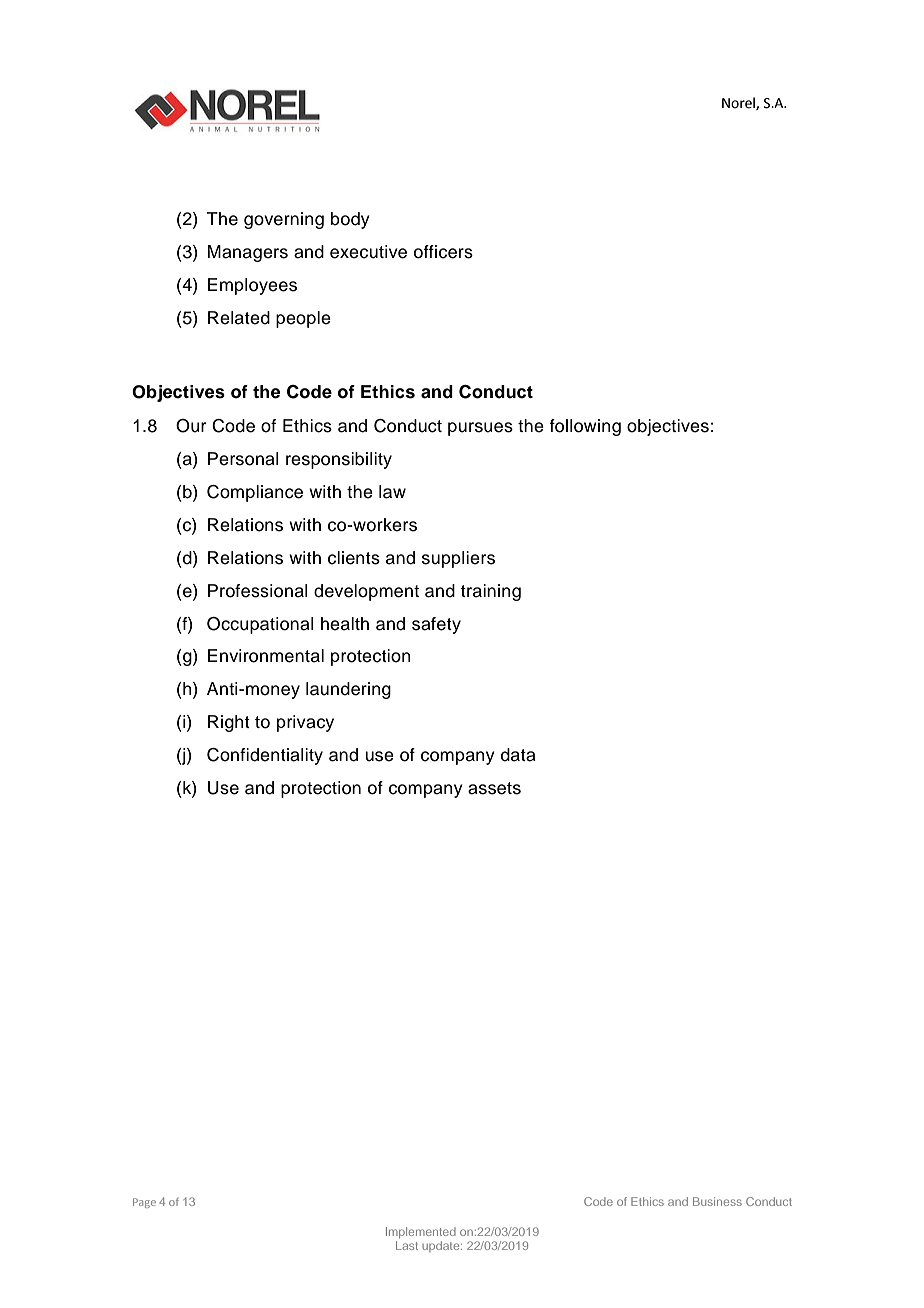 This page has width=924, height=1308. Describe the element at coordinates (421, 1232) in the page. I see `Implemented` at that location.
